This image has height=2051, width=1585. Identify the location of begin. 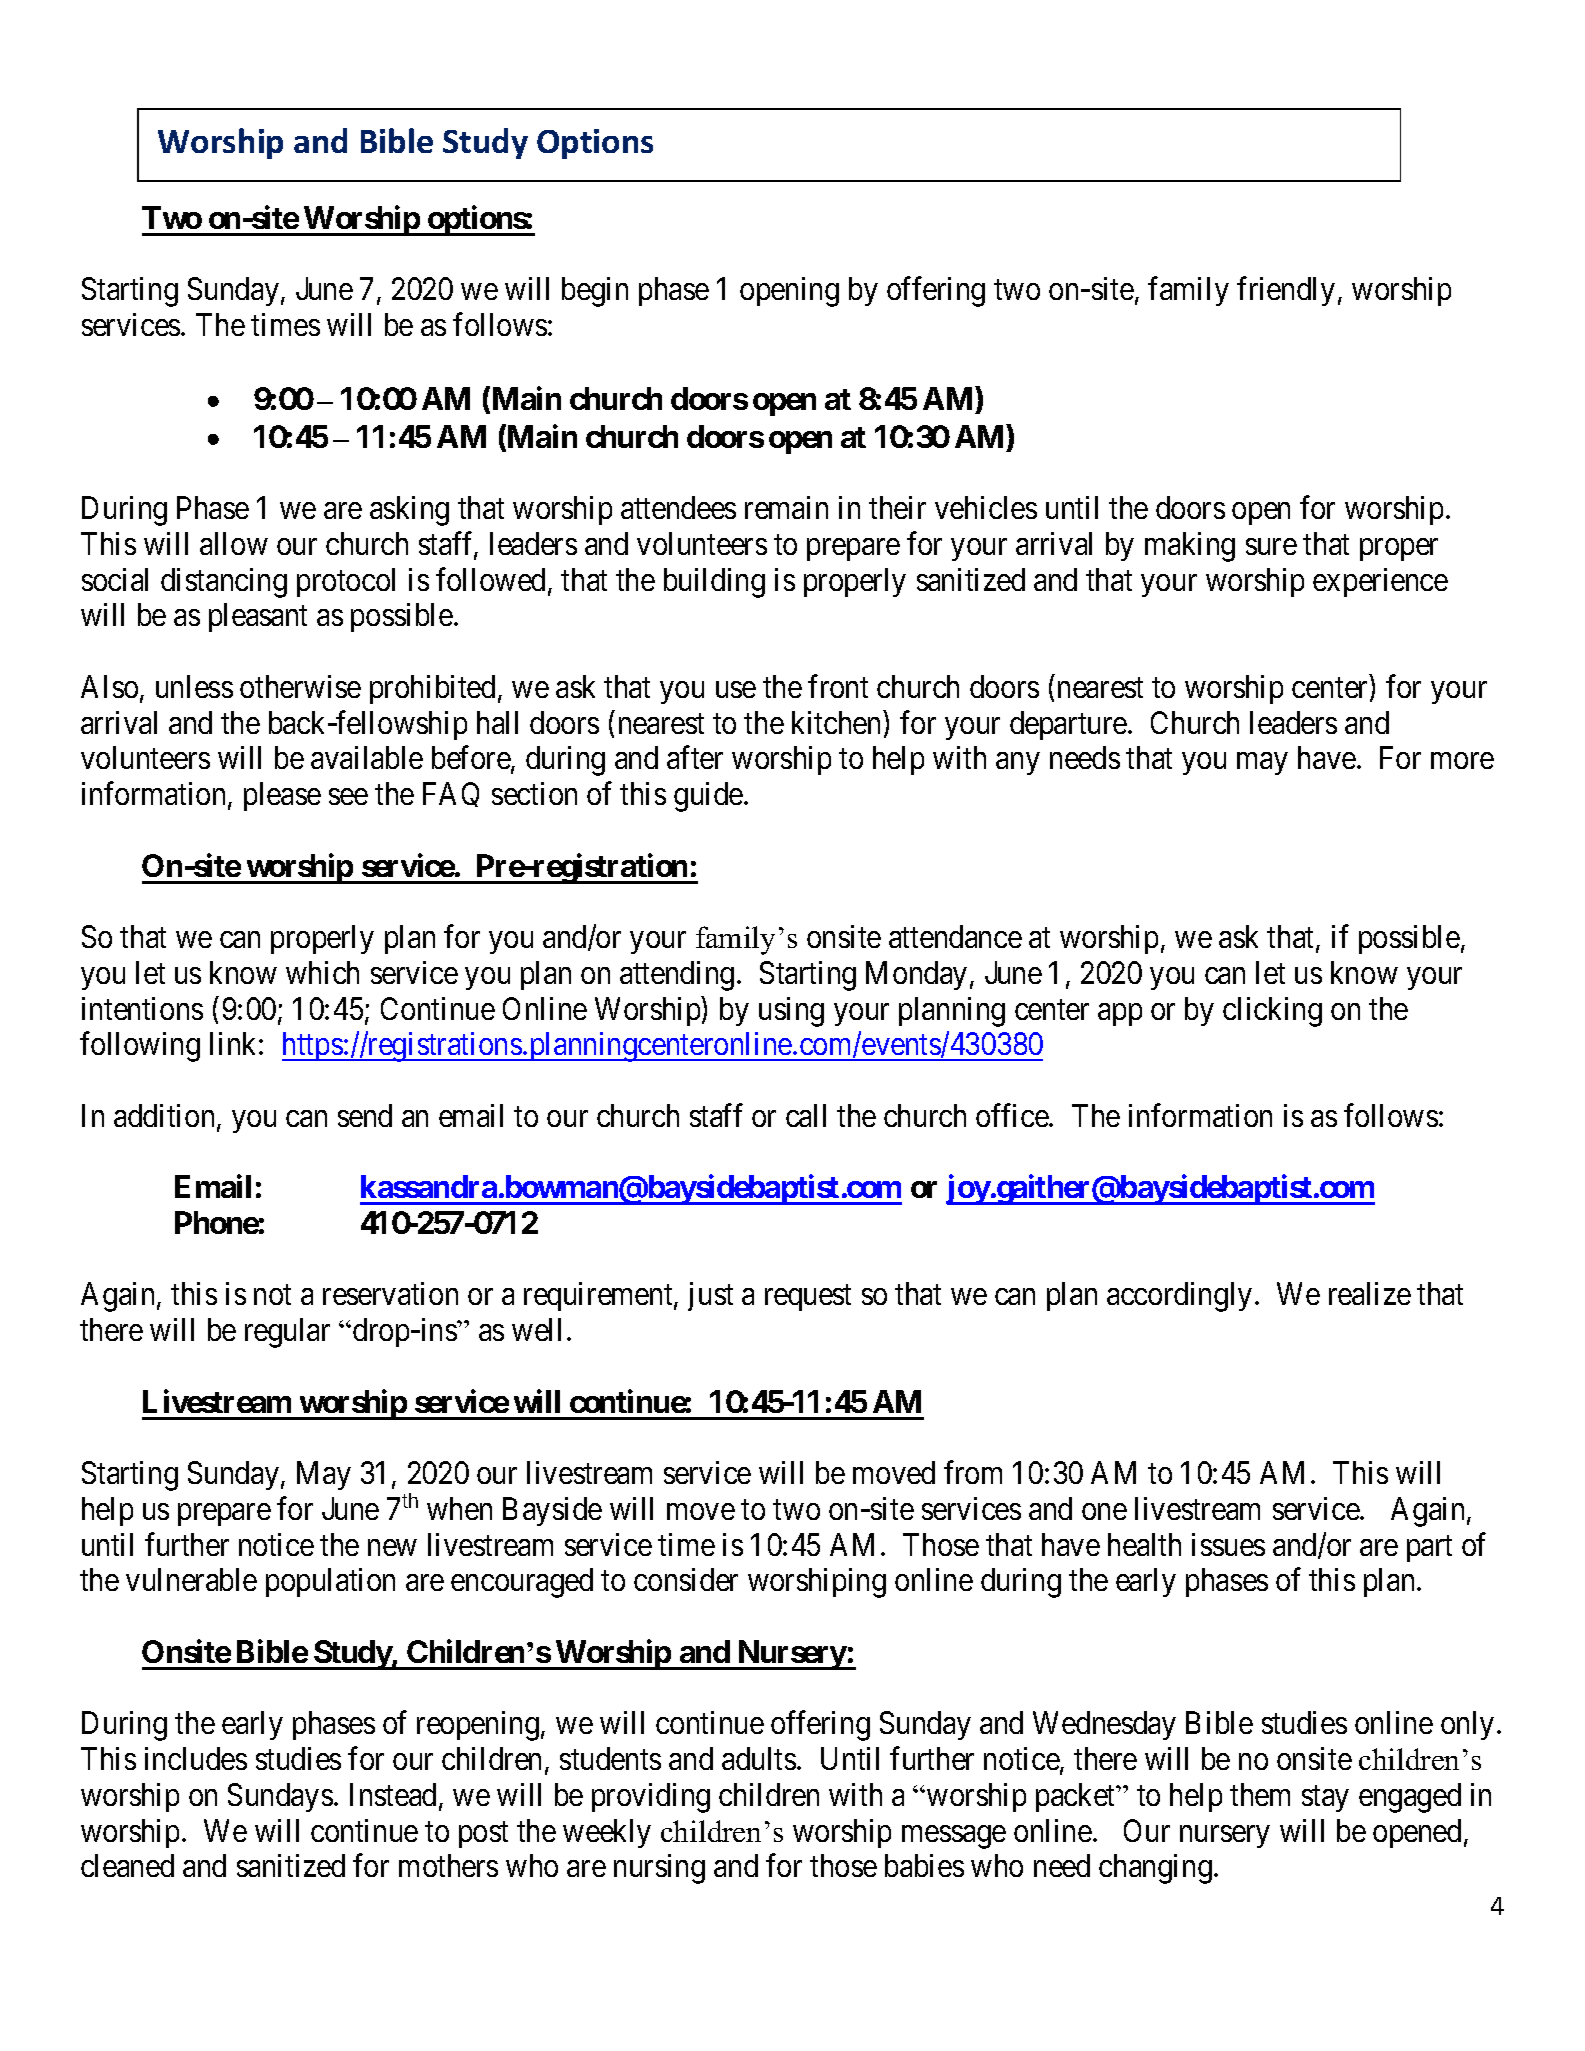
(595, 292).
